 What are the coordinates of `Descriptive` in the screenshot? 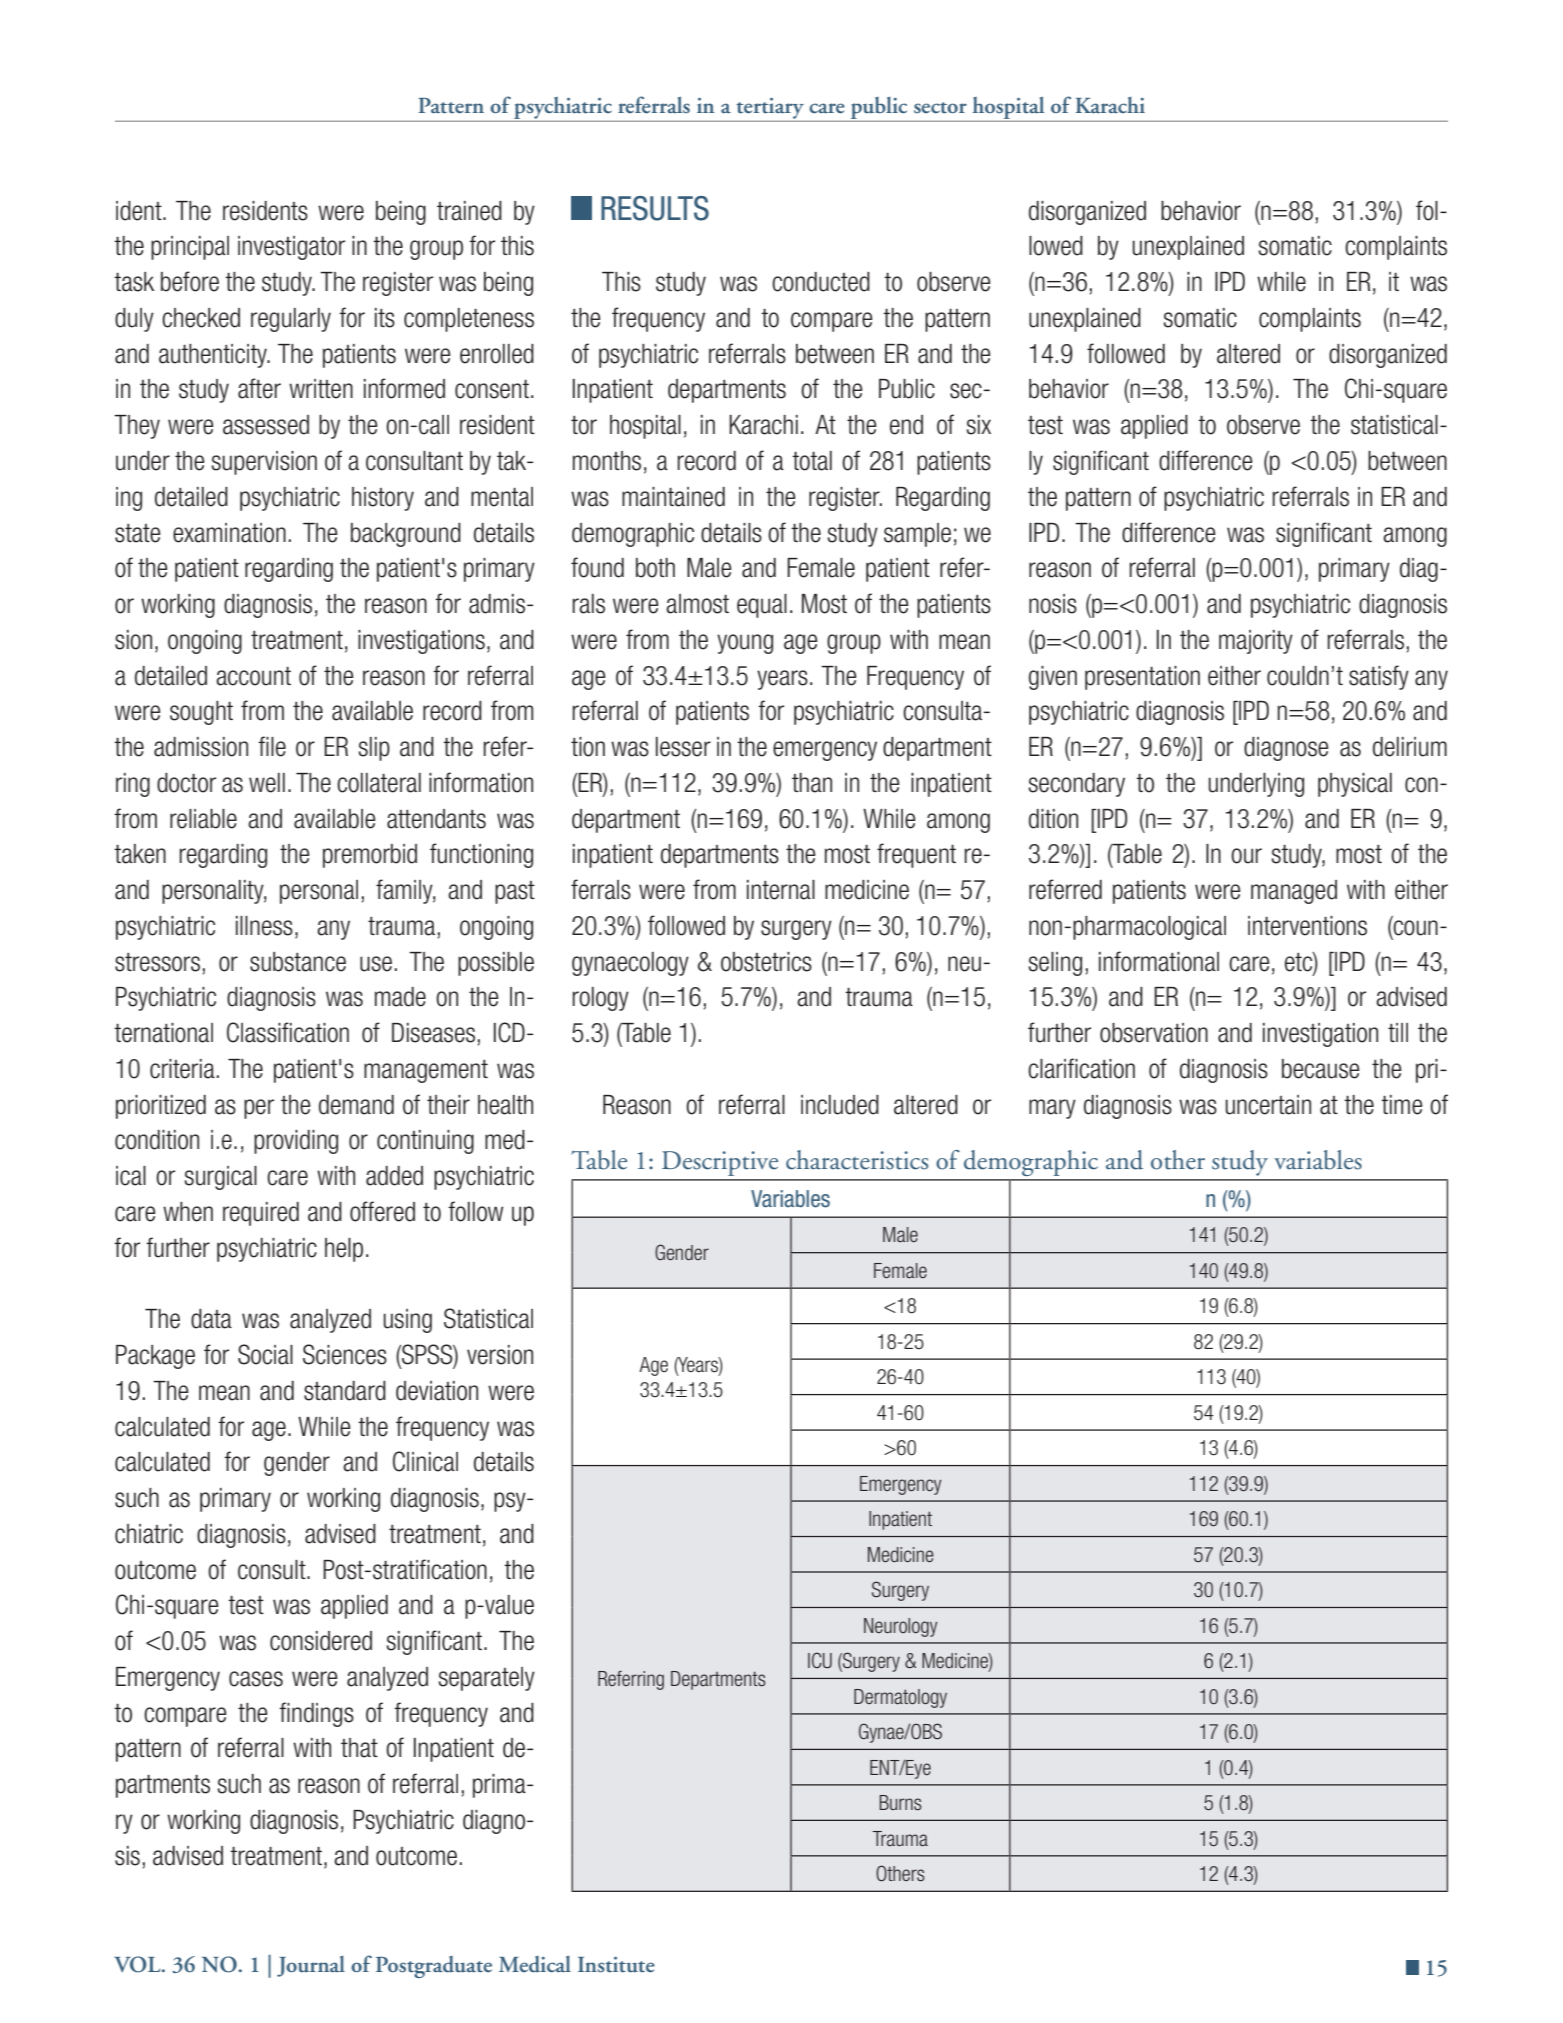 It's located at (720, 1163).
